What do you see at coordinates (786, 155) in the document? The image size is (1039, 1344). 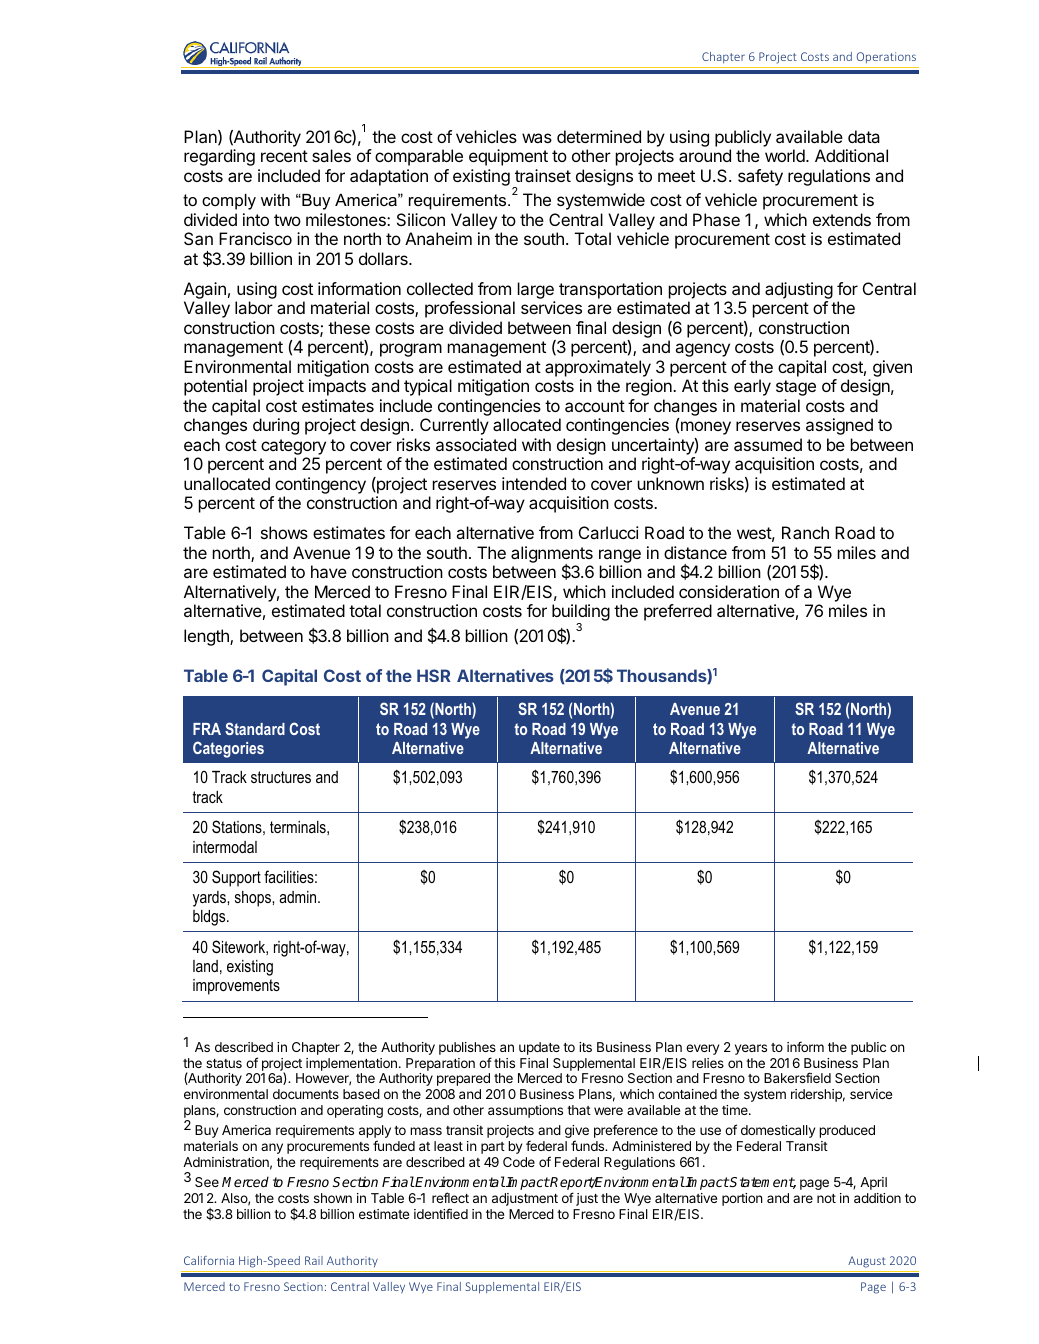 I see `world` at bounding box center [786, 155].
